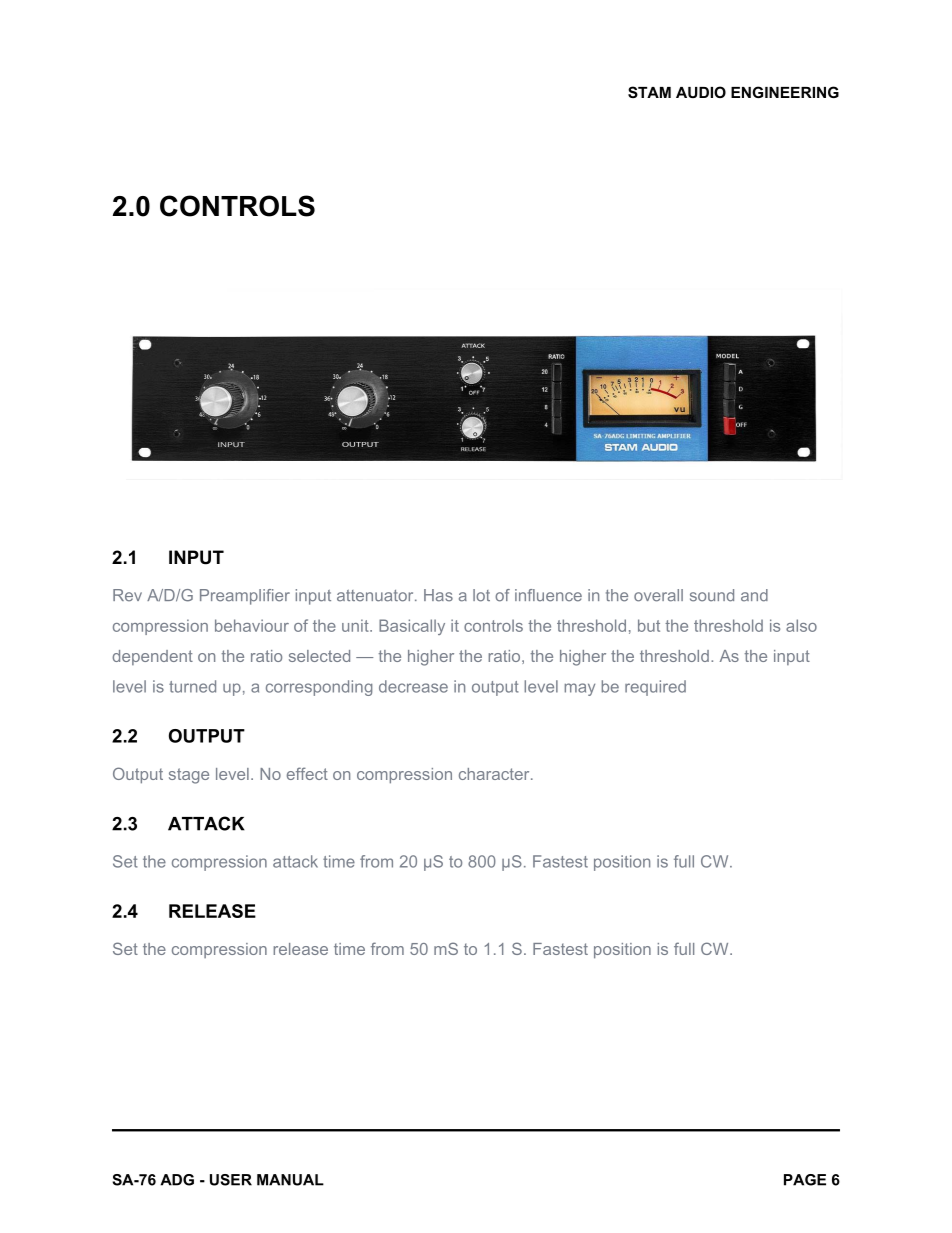 This screenshot has height=1233, width=952. What do you see at coordinates (252, 625) in the screenshot?
I see `behaviour` at bounding box center [252, 625].
